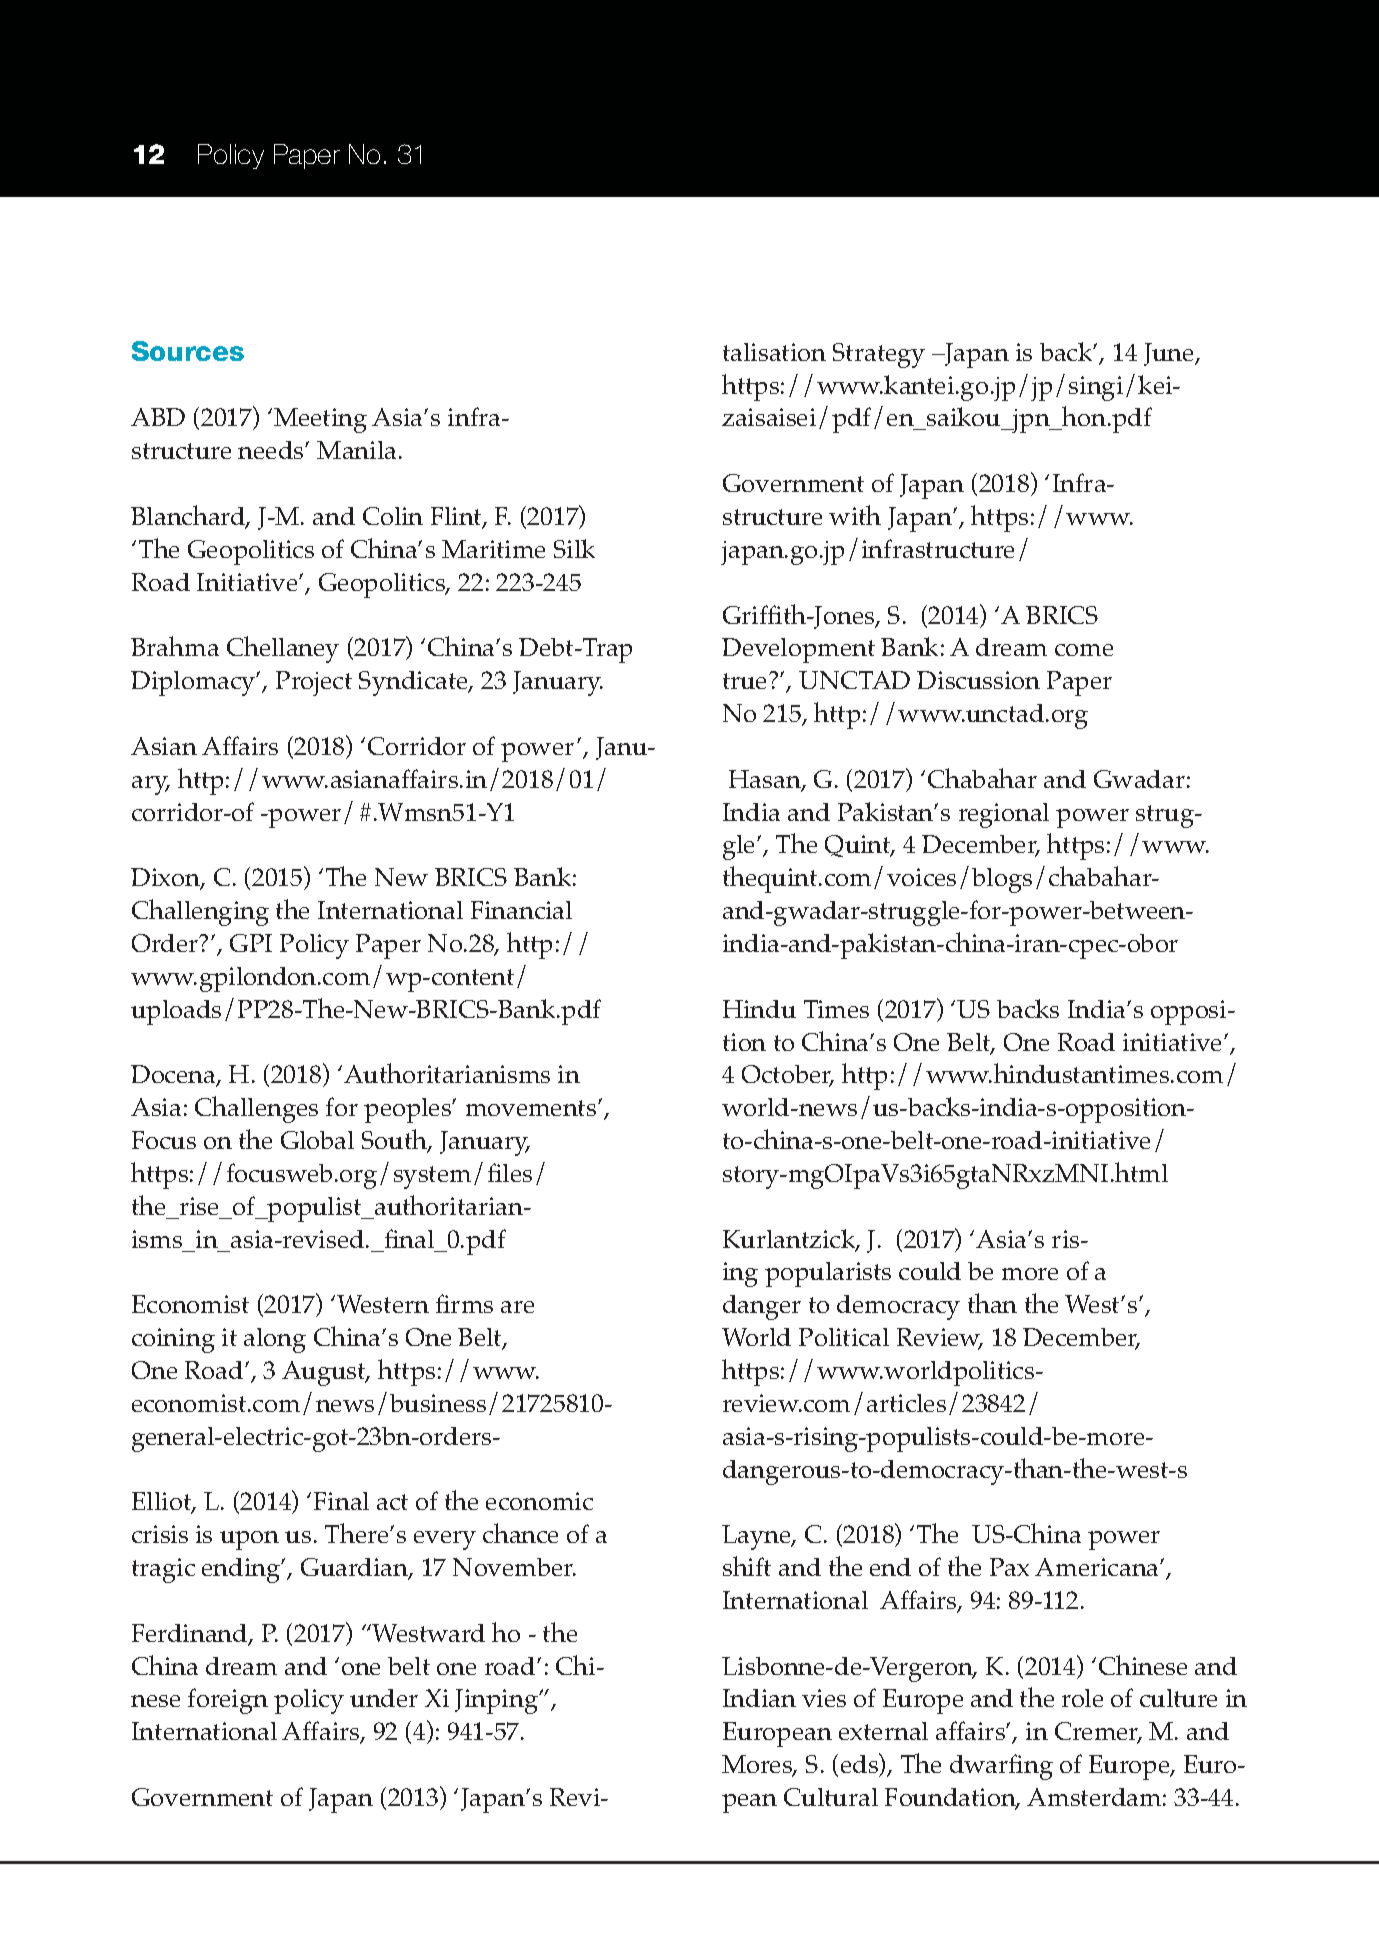  What do you see at coordinates (1098, 1567) in the screenshot?
I see `Americana` at bounding box center [1098, 1567].
